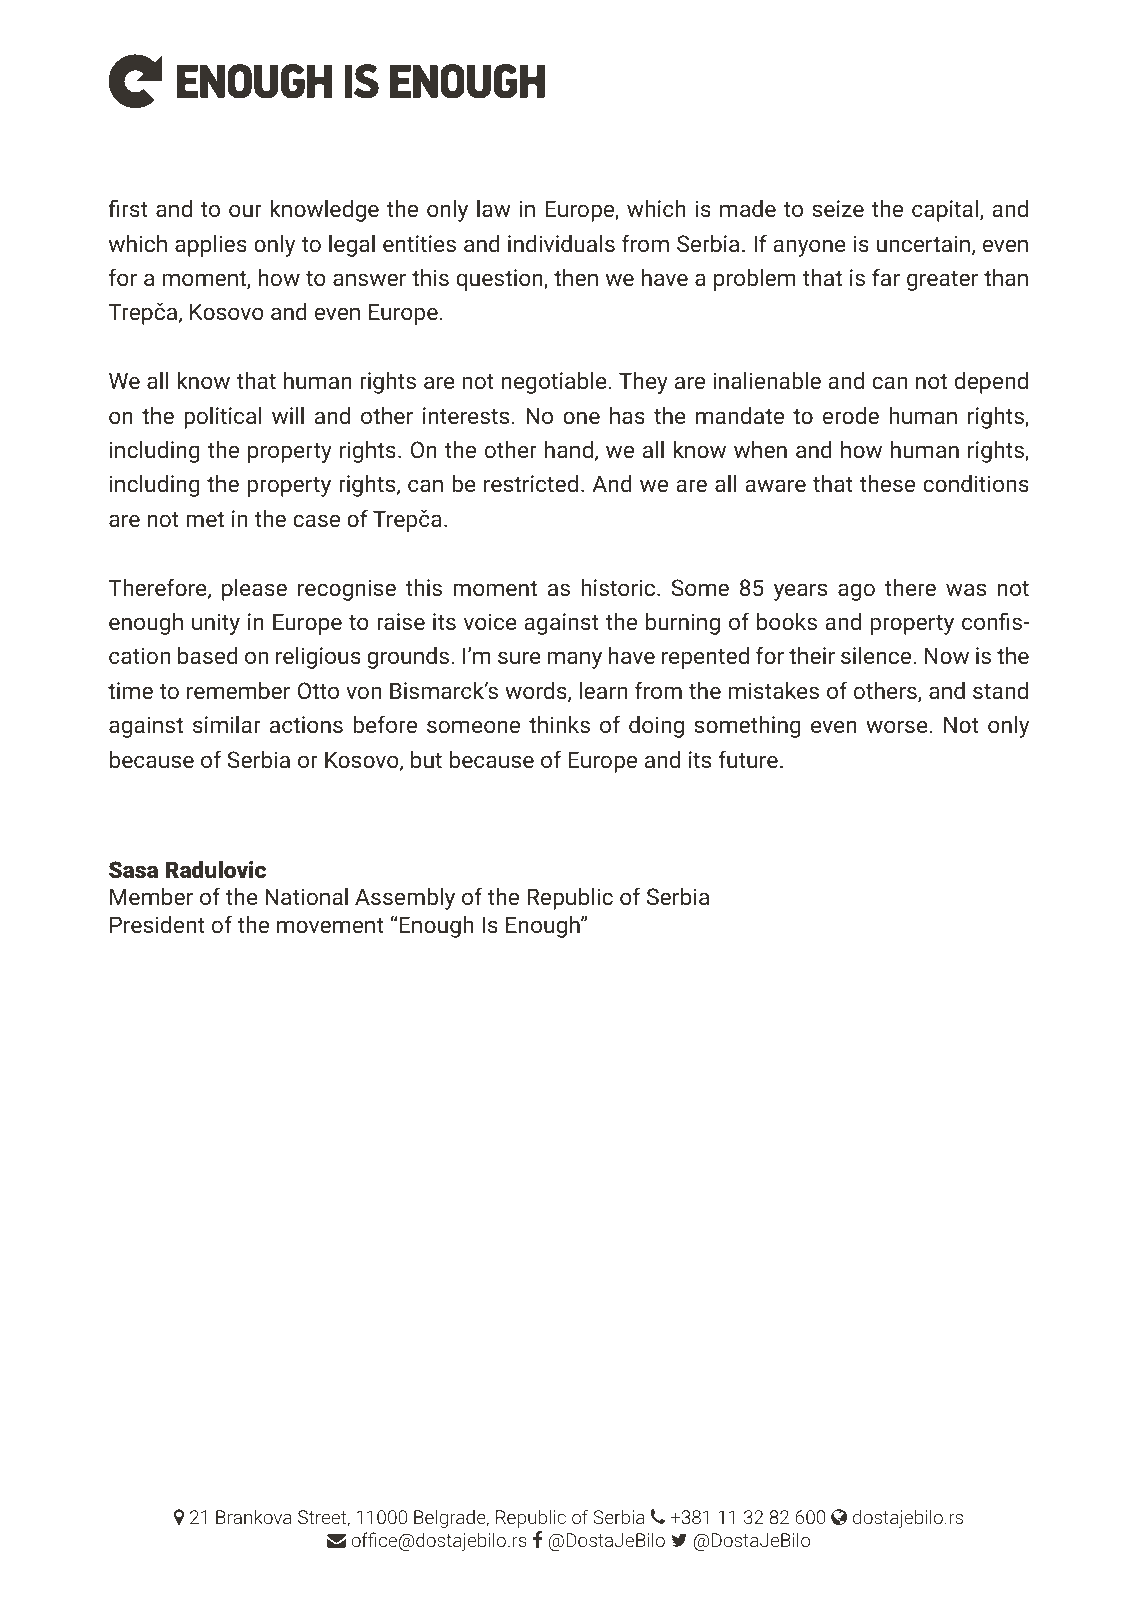  Describe the element at coordinates (318, 690) in the screenshot. I see `Otto` at that location.
